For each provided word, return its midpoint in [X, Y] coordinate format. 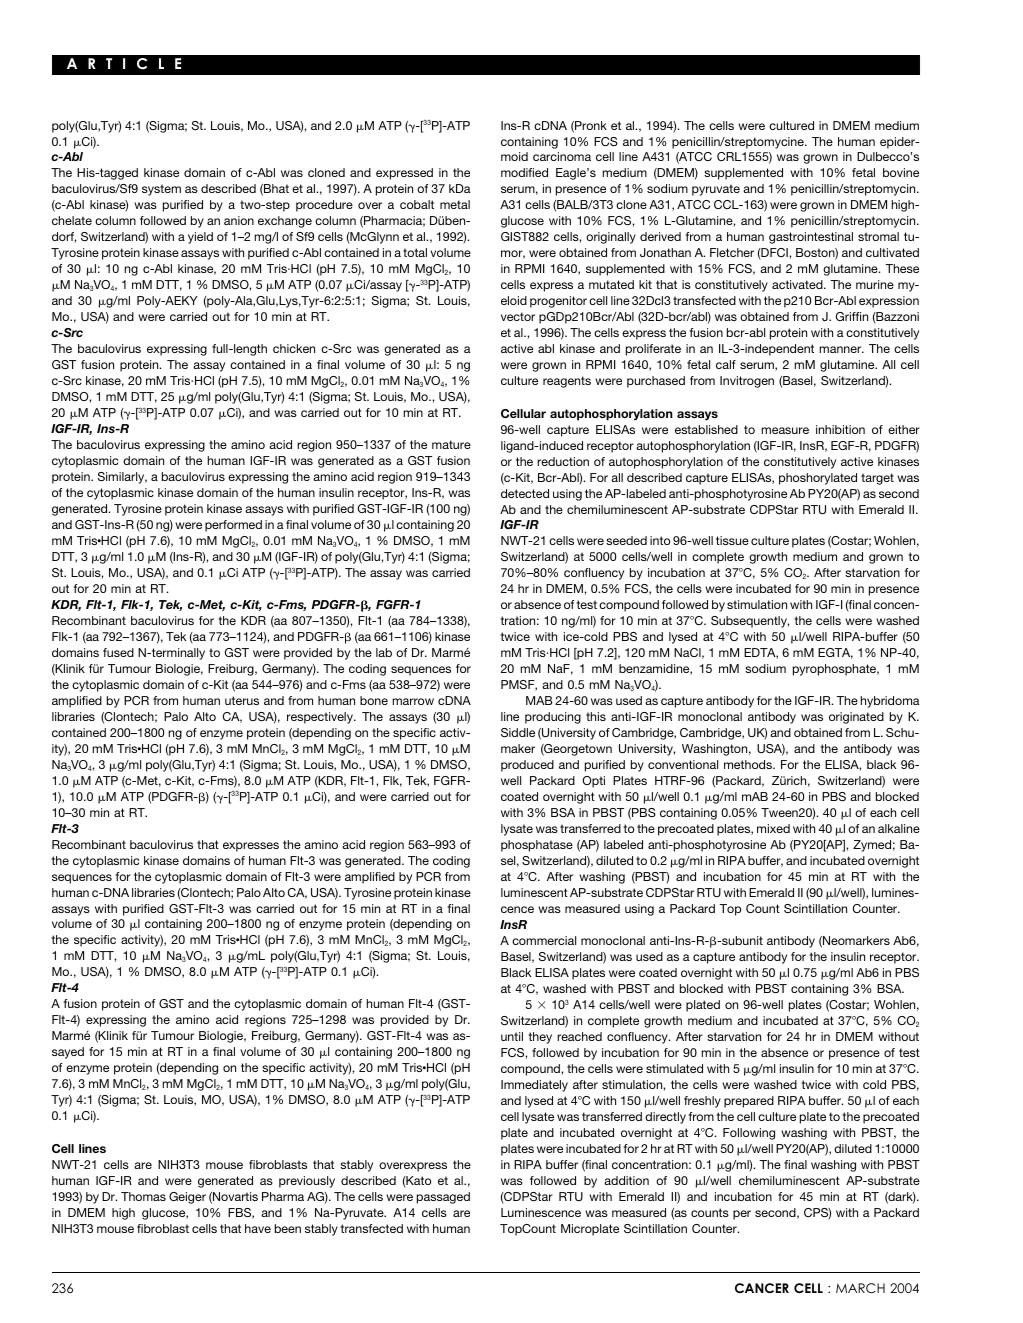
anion [239, 220]
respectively [321, 718]
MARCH [860, 1288]
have [258, 1228]
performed [233, 526]
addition [626, 1180]
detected [525, 493]
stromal [878, 236]
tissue [732, 540]
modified [524, 172]
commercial [544, 940]
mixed [773, 828]
